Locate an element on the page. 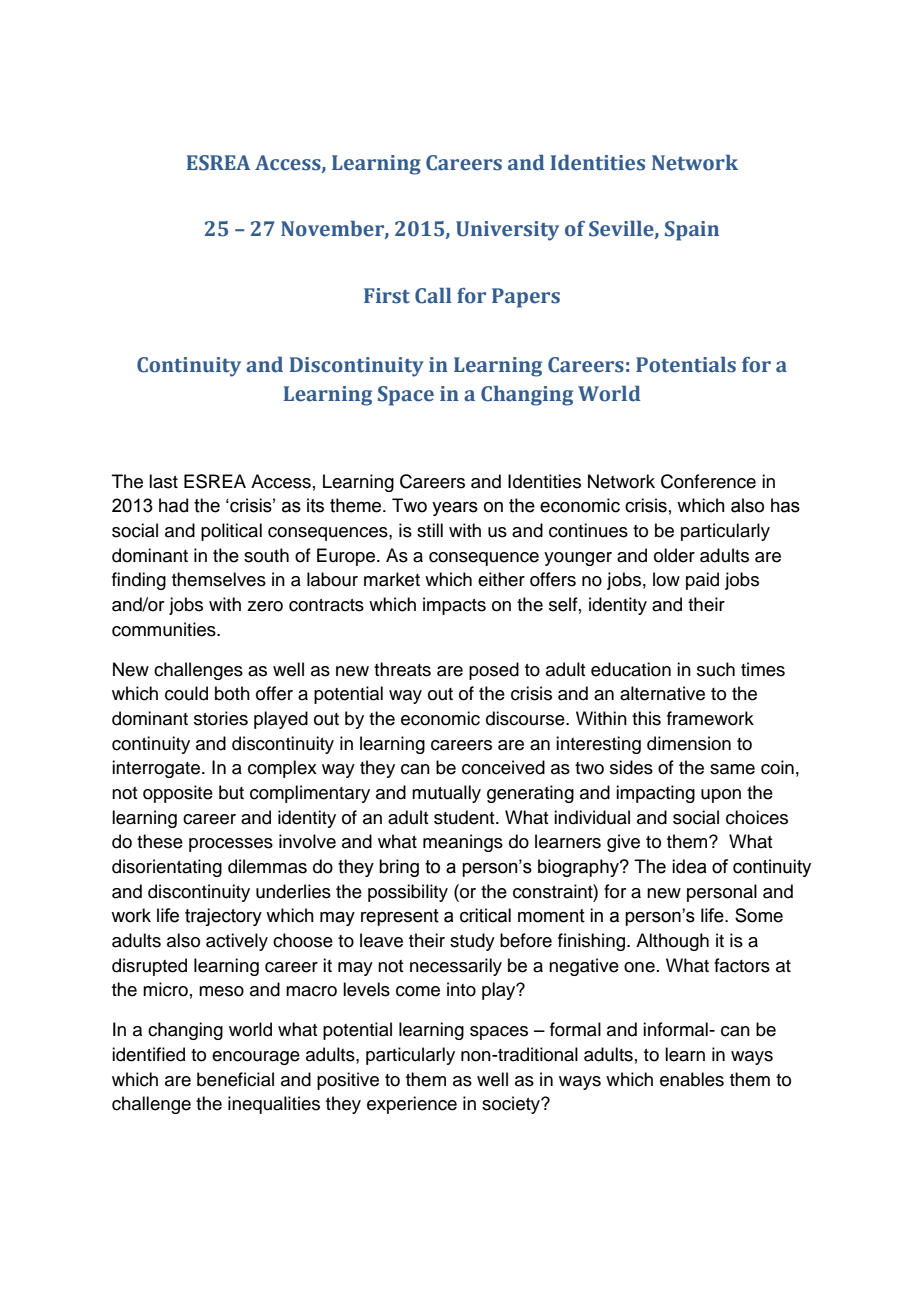 The image size is (924, 1308). Spain is located at coordinates (692, 231).
